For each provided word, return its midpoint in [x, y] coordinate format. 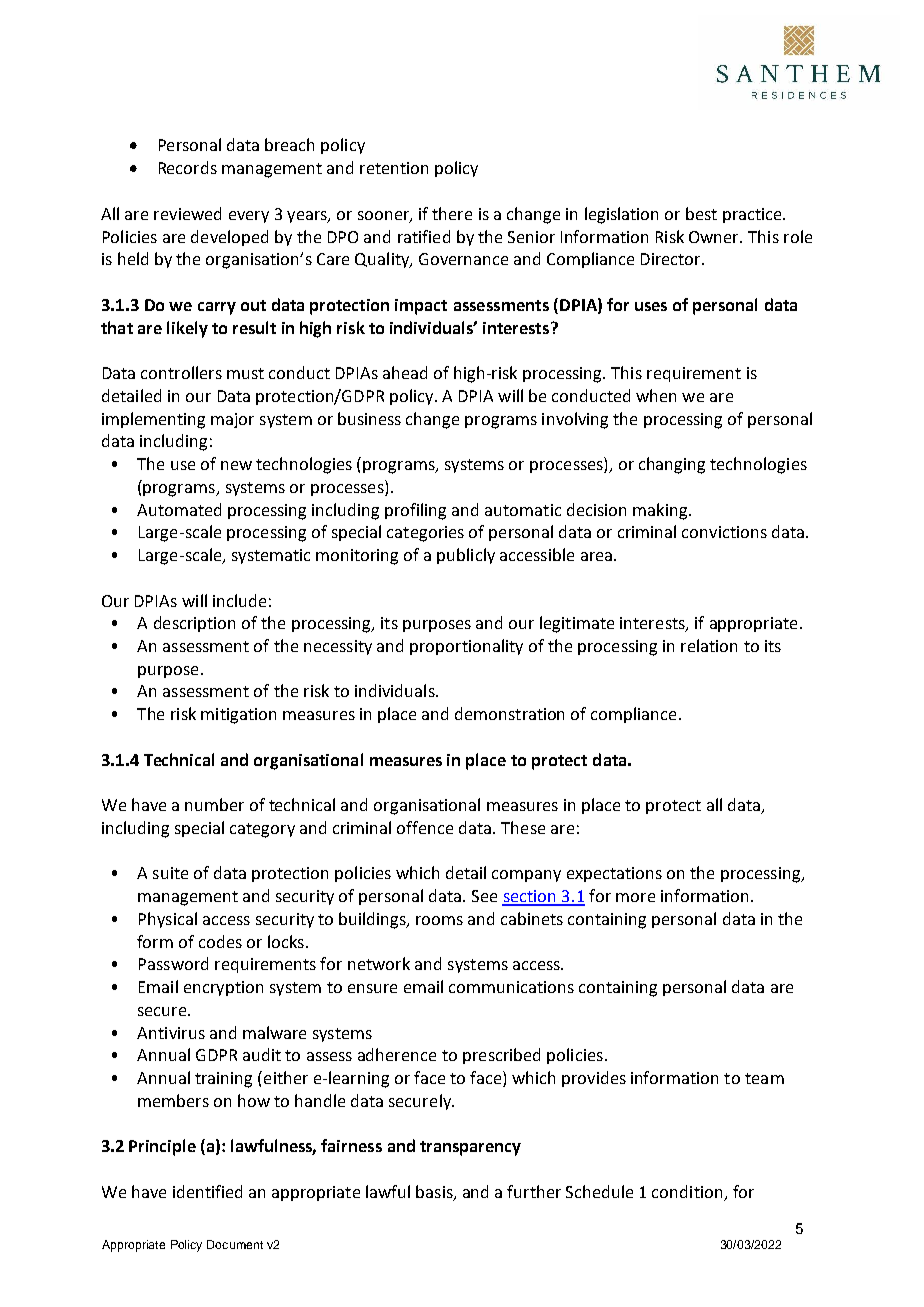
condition [687, 1191]
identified [207, 1191]
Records [188, 167]
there [452, 213]
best [701, 213]
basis [435, 1192]
